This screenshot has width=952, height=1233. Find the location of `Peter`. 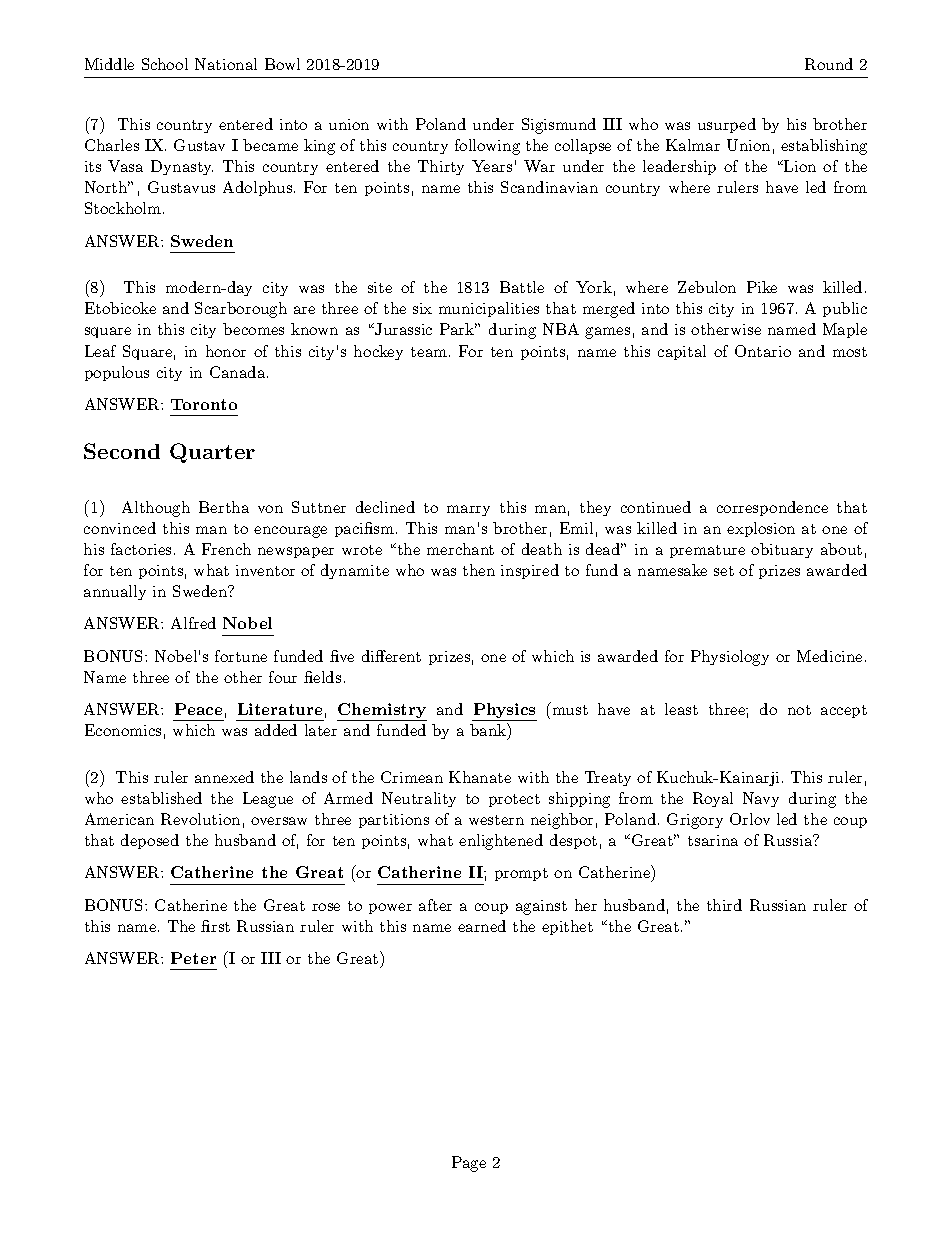

Peter is located at coordinates (193, 958).
